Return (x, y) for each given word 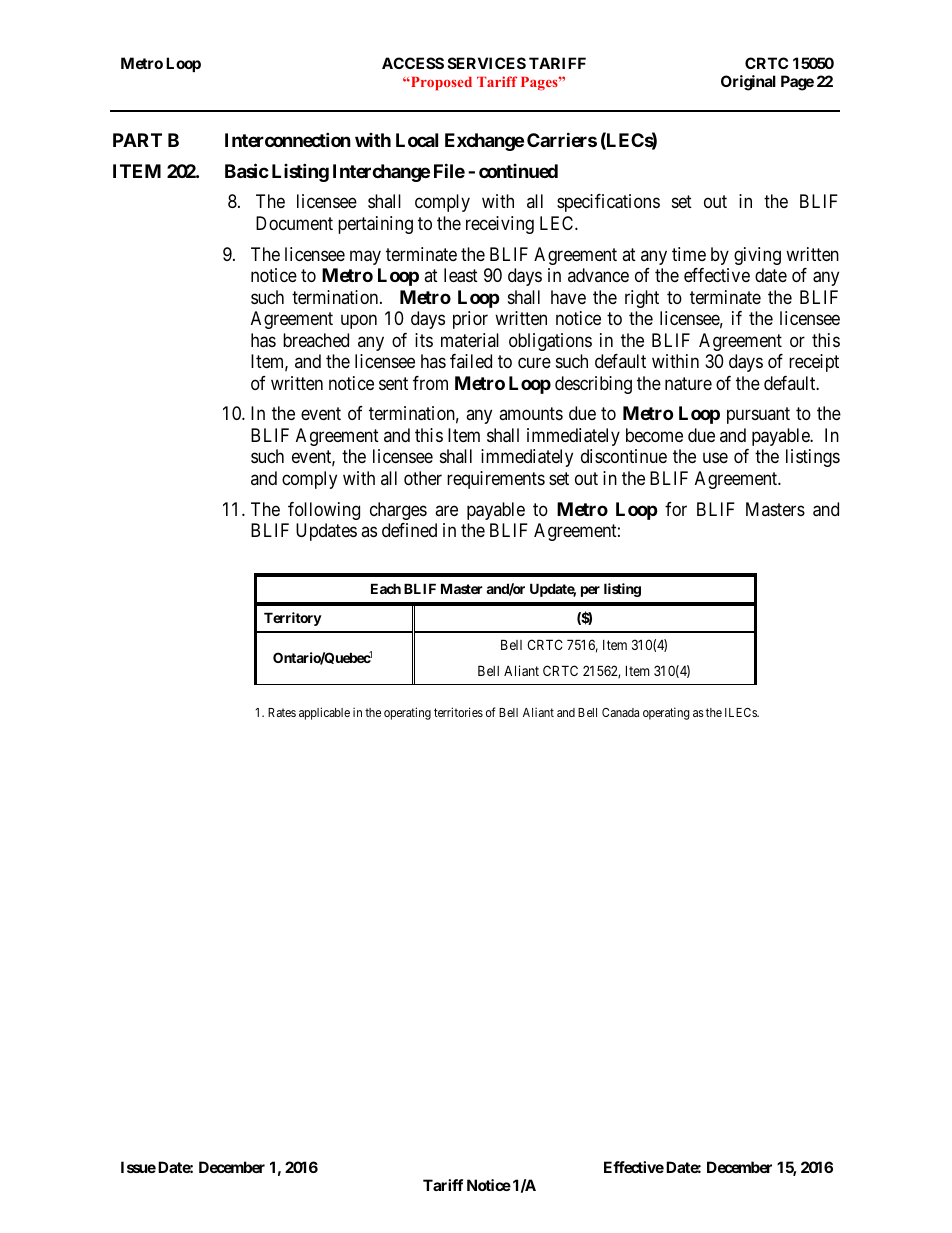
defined (409, 530)
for (676, 509)
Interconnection (288, 139)
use (715, 458)
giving (757, 256)
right (642, 299)
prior (470, 320)
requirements (496, 480)
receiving (500, 225)
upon (359, 322)
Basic (247, 170)
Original (748, 83)
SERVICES (487, 63)
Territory (293, 619)
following (324, 511)
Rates (282, 712)
